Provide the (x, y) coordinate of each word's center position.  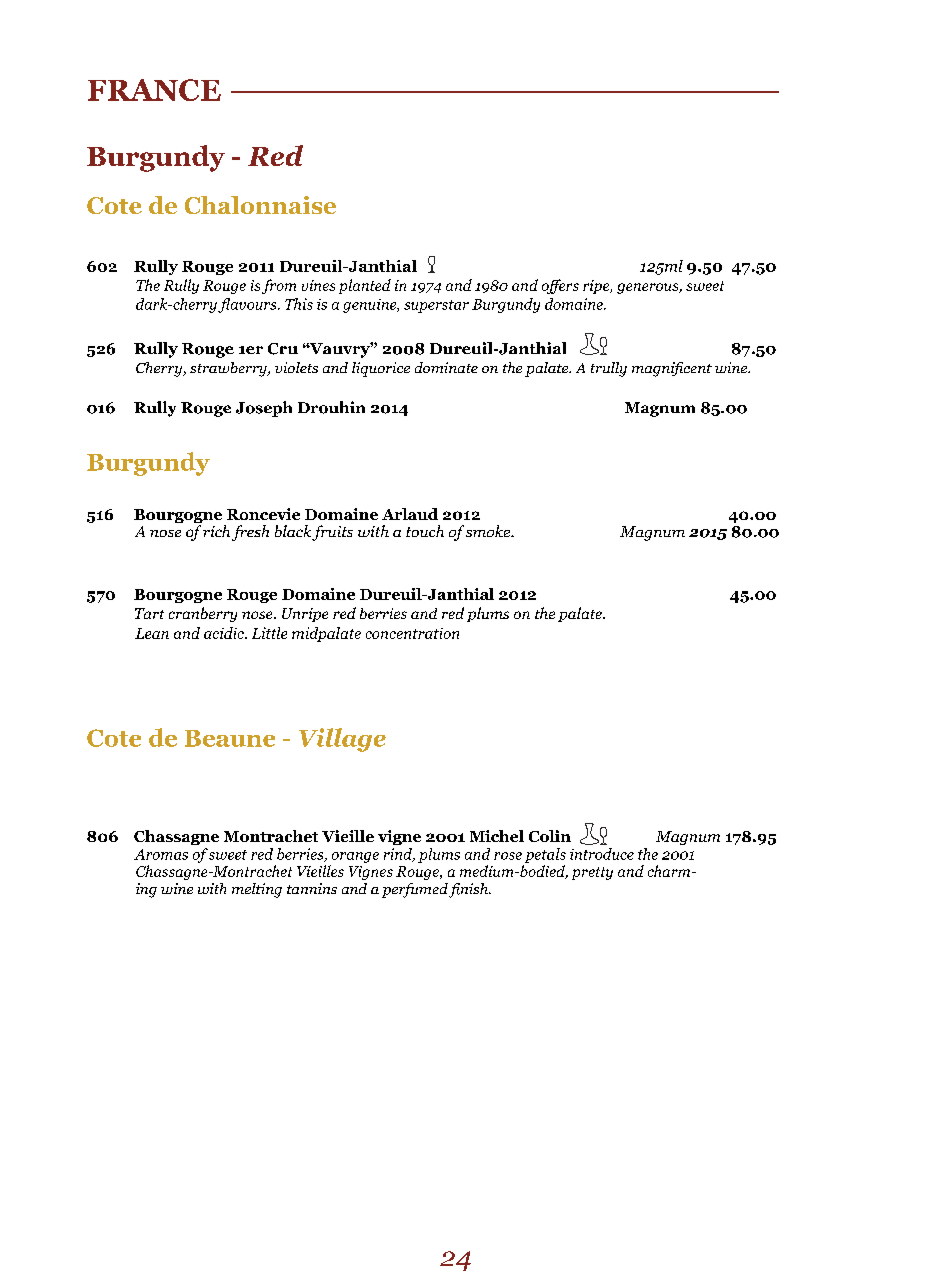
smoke (489, 531)
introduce (602, 854)
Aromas (161, 854)
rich (216, 531)
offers (560, 286)
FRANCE (154, 90)
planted (365, 286)
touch (425, 531)
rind (399, 855)
